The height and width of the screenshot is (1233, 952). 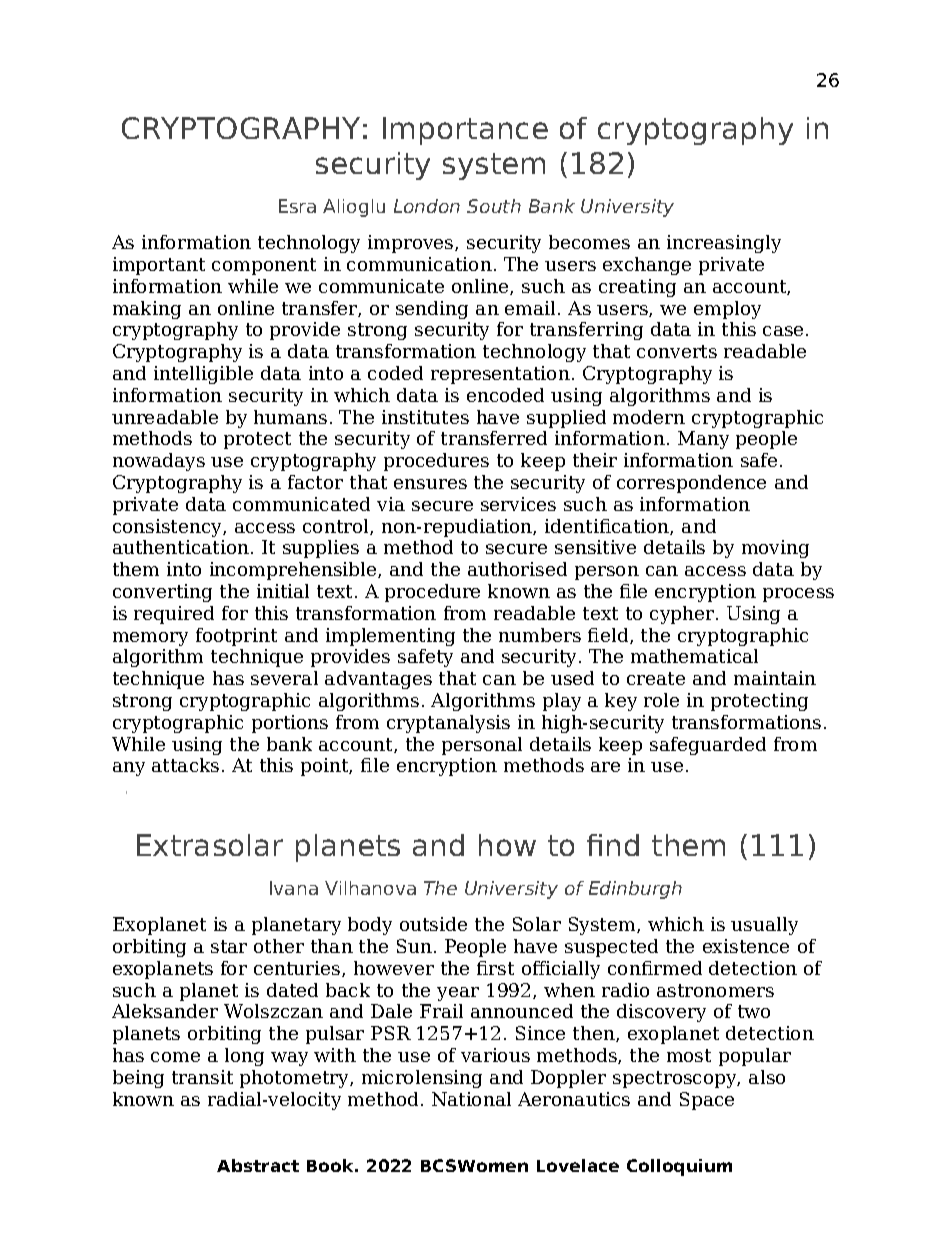 I want to click on footprint, so click(x=236, y=637).
